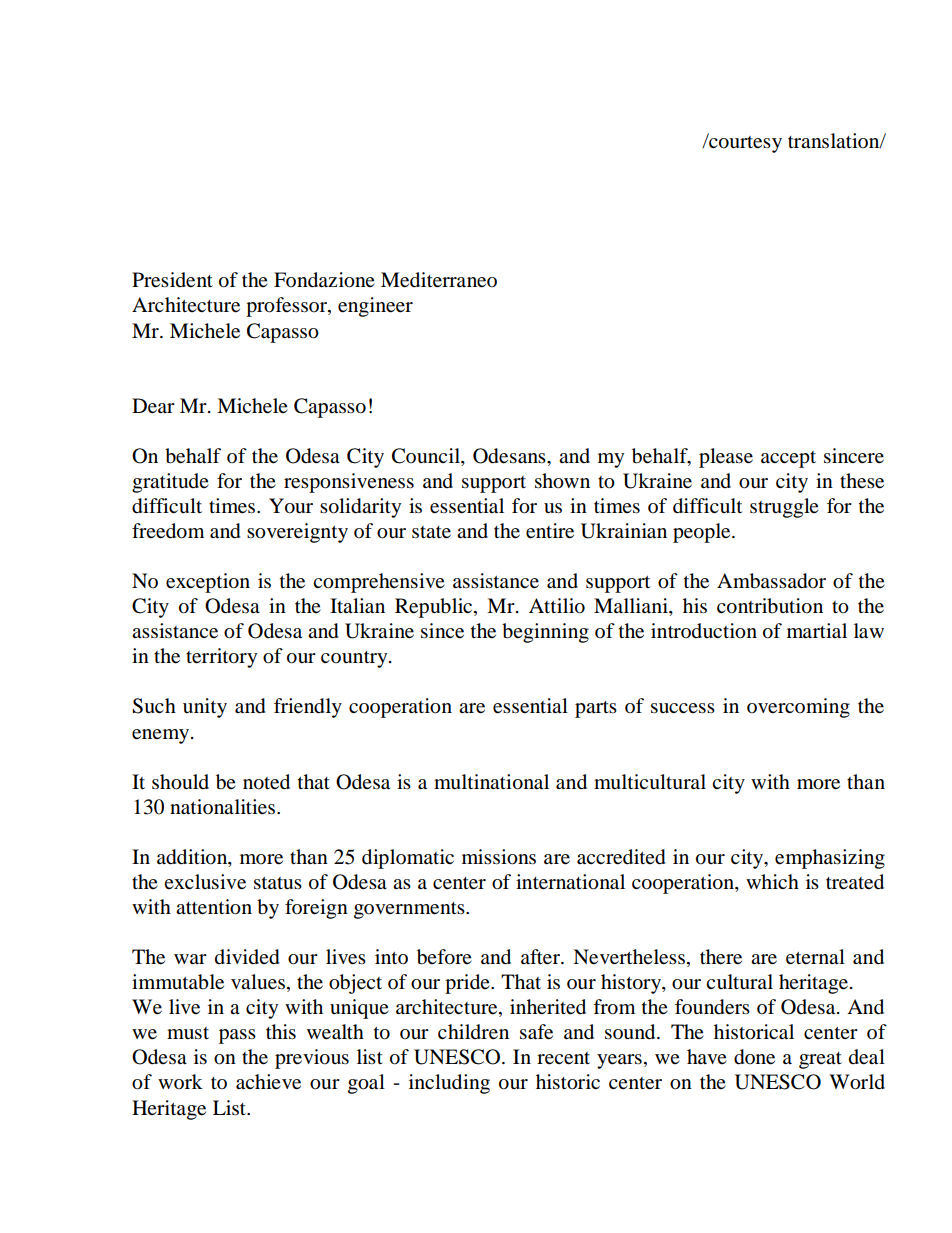 The image size is (952, 1233). What do you see at coordinates (221, 658) in the screenshot?
I see `territory` at bounding box center [221, 658].
